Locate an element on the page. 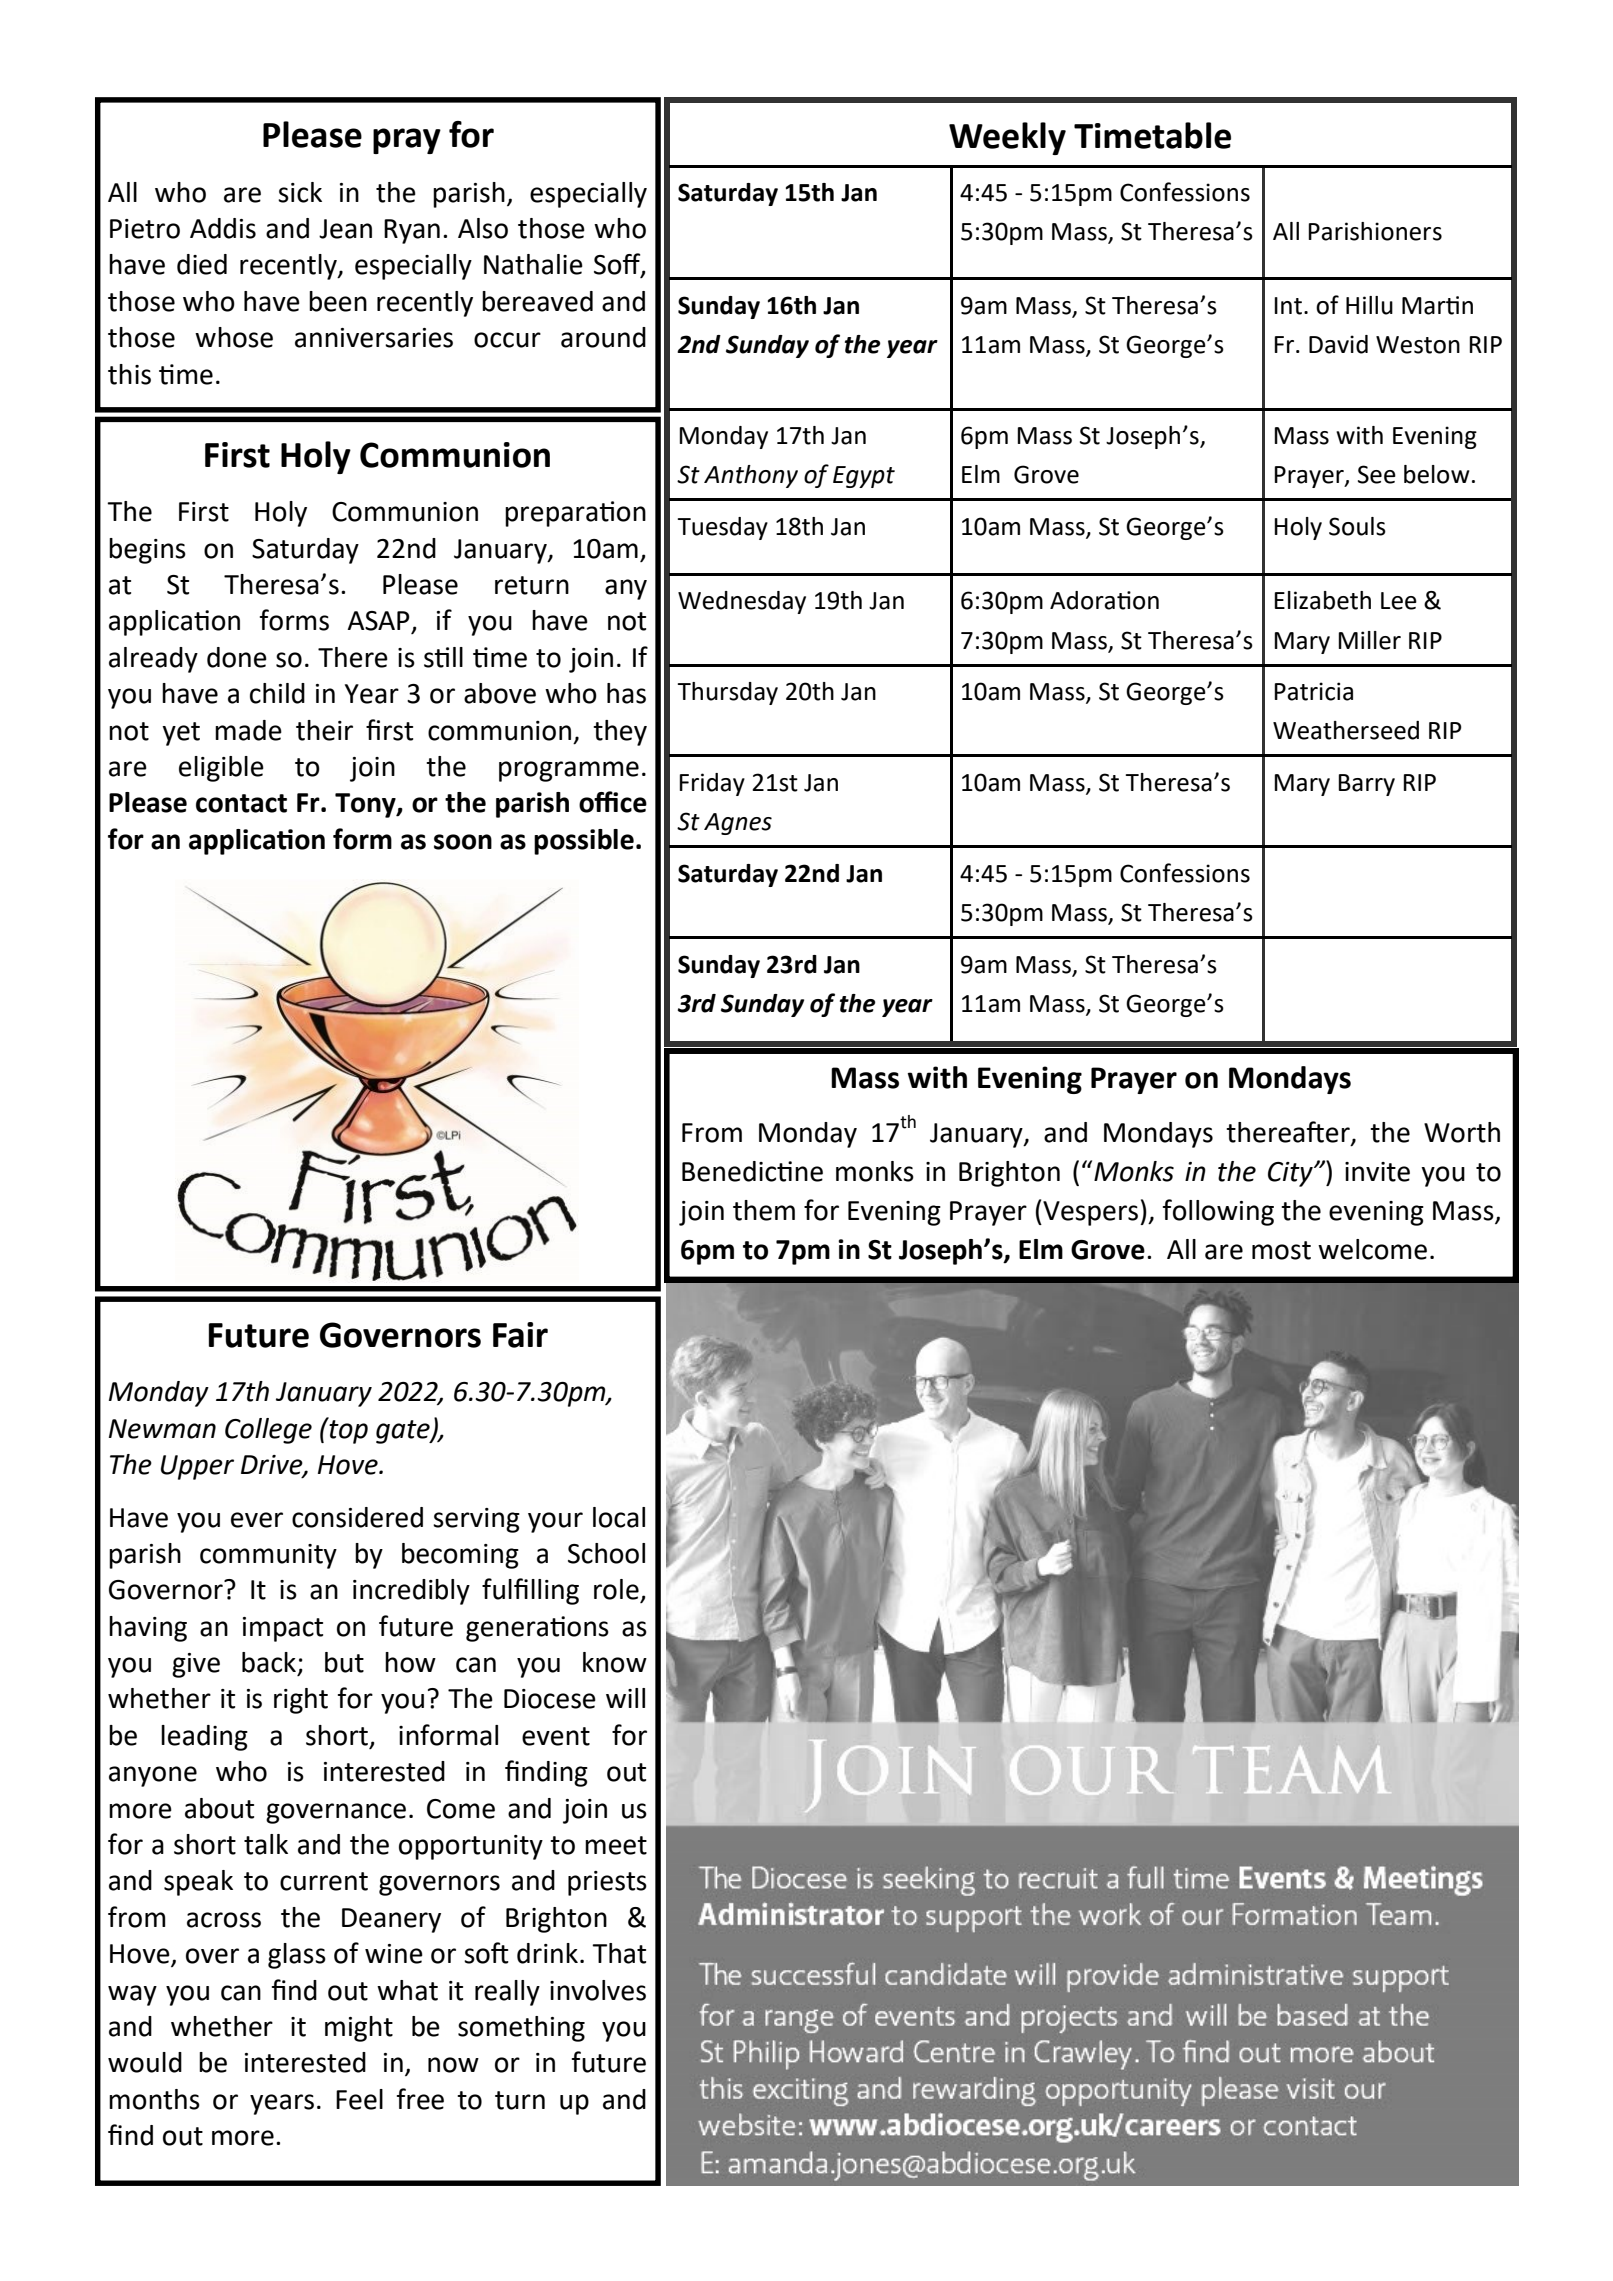 The image size is (1613, 2281). local is located at coordinates (619, 1517).
